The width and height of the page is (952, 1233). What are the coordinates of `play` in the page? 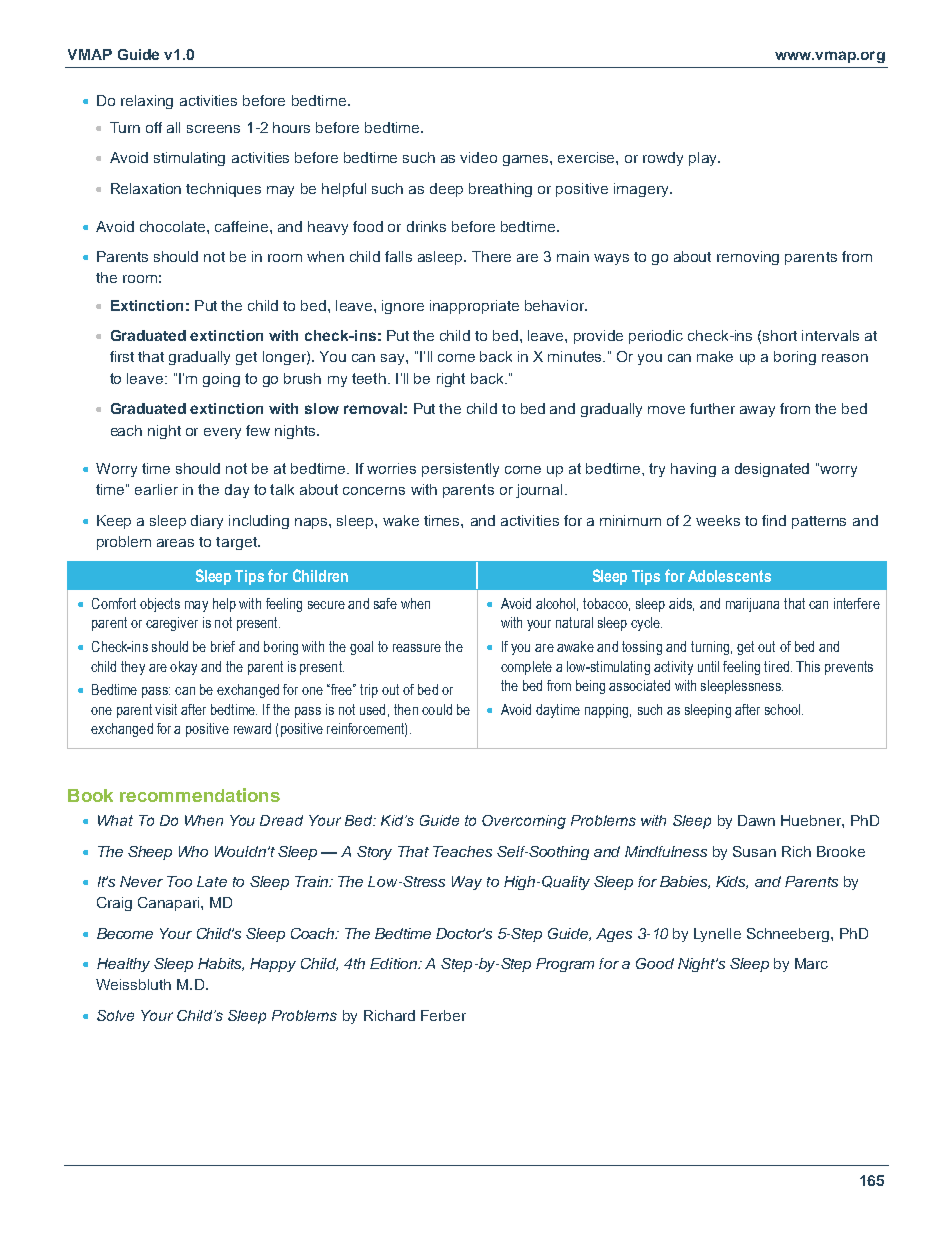 It's located at (704, 159).
